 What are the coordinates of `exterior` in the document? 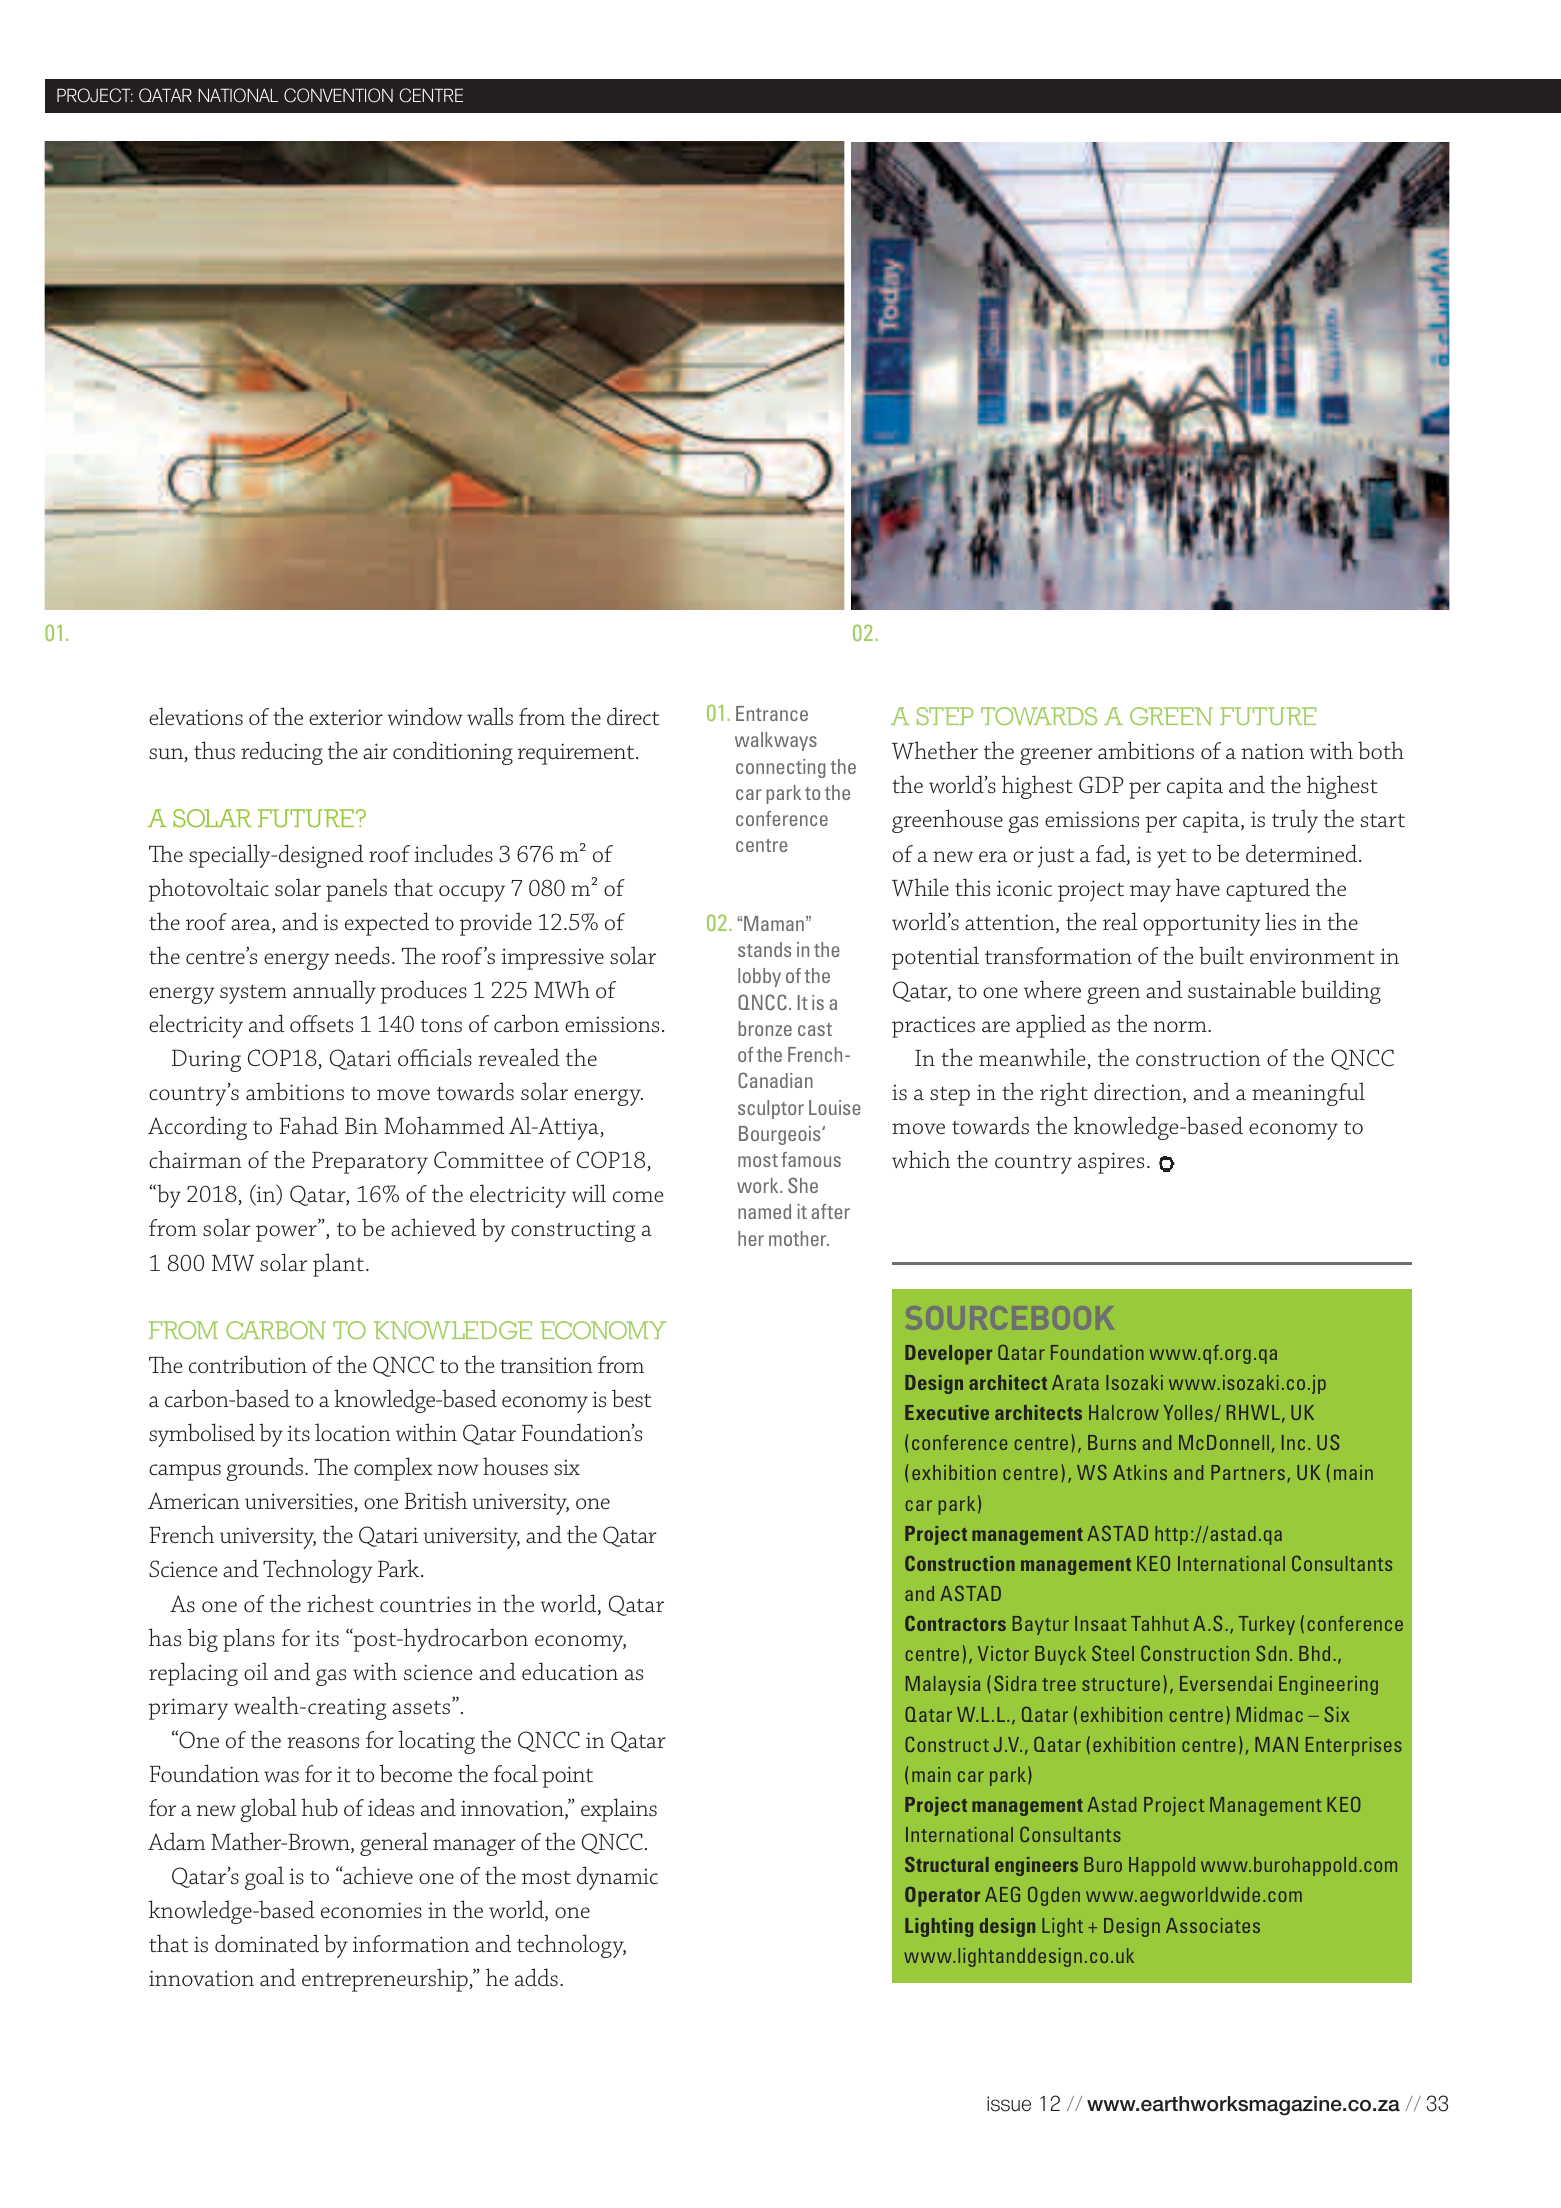 It's located at (346, 717).
